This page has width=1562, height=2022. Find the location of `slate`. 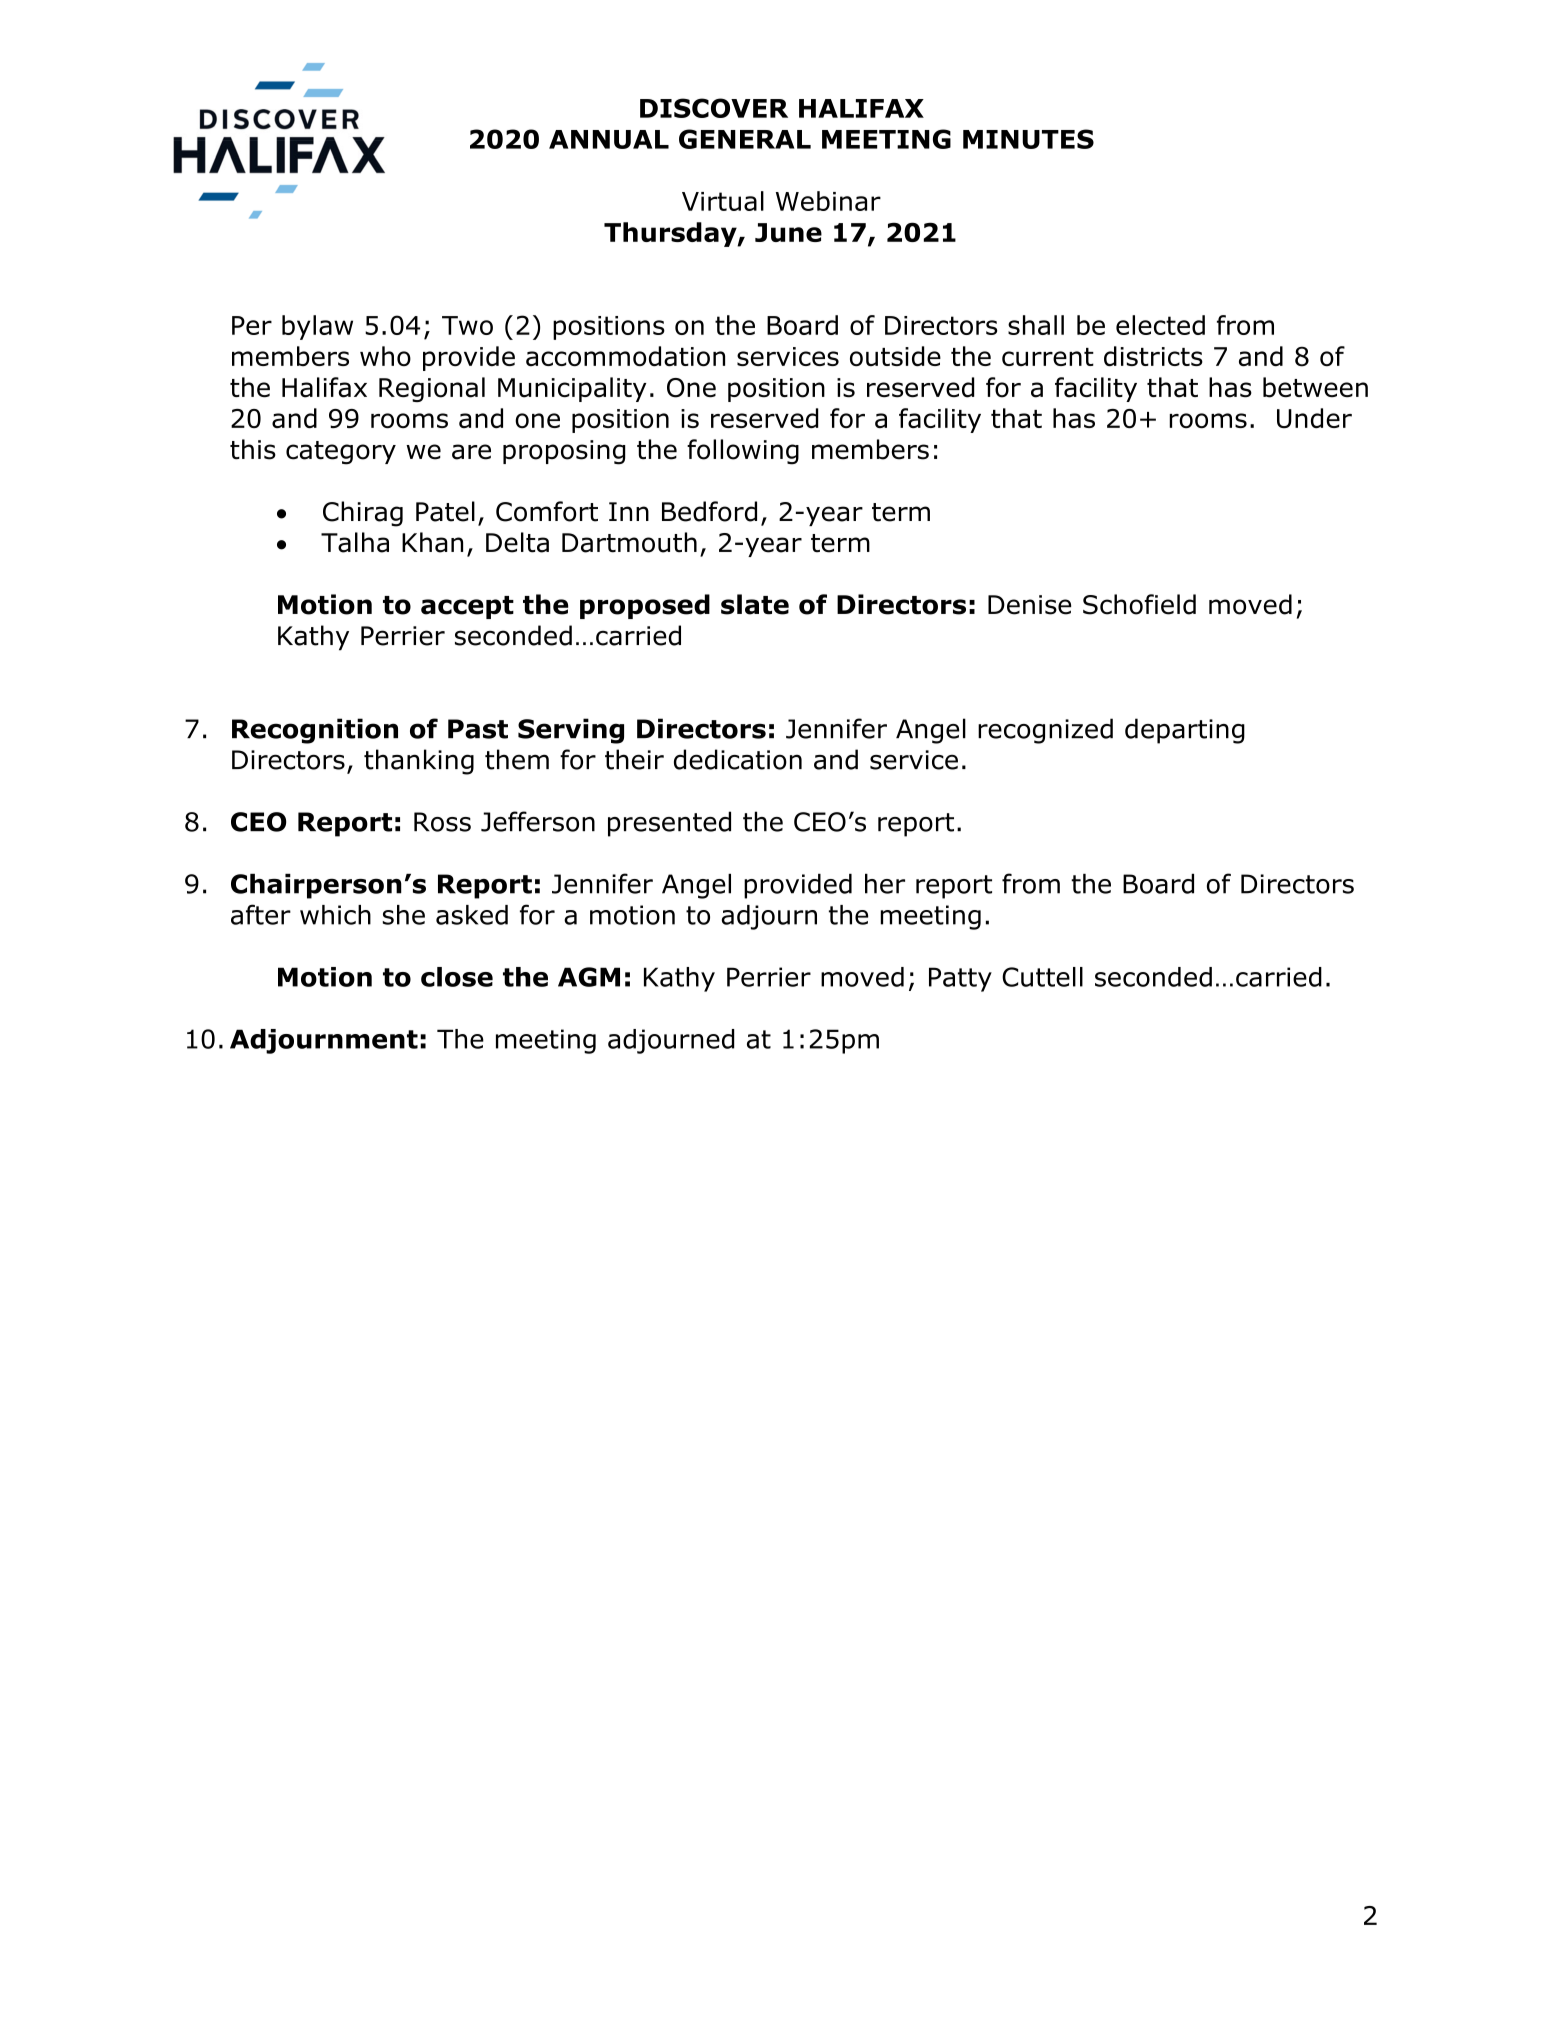

slate is located at coordinates (755, 604).
